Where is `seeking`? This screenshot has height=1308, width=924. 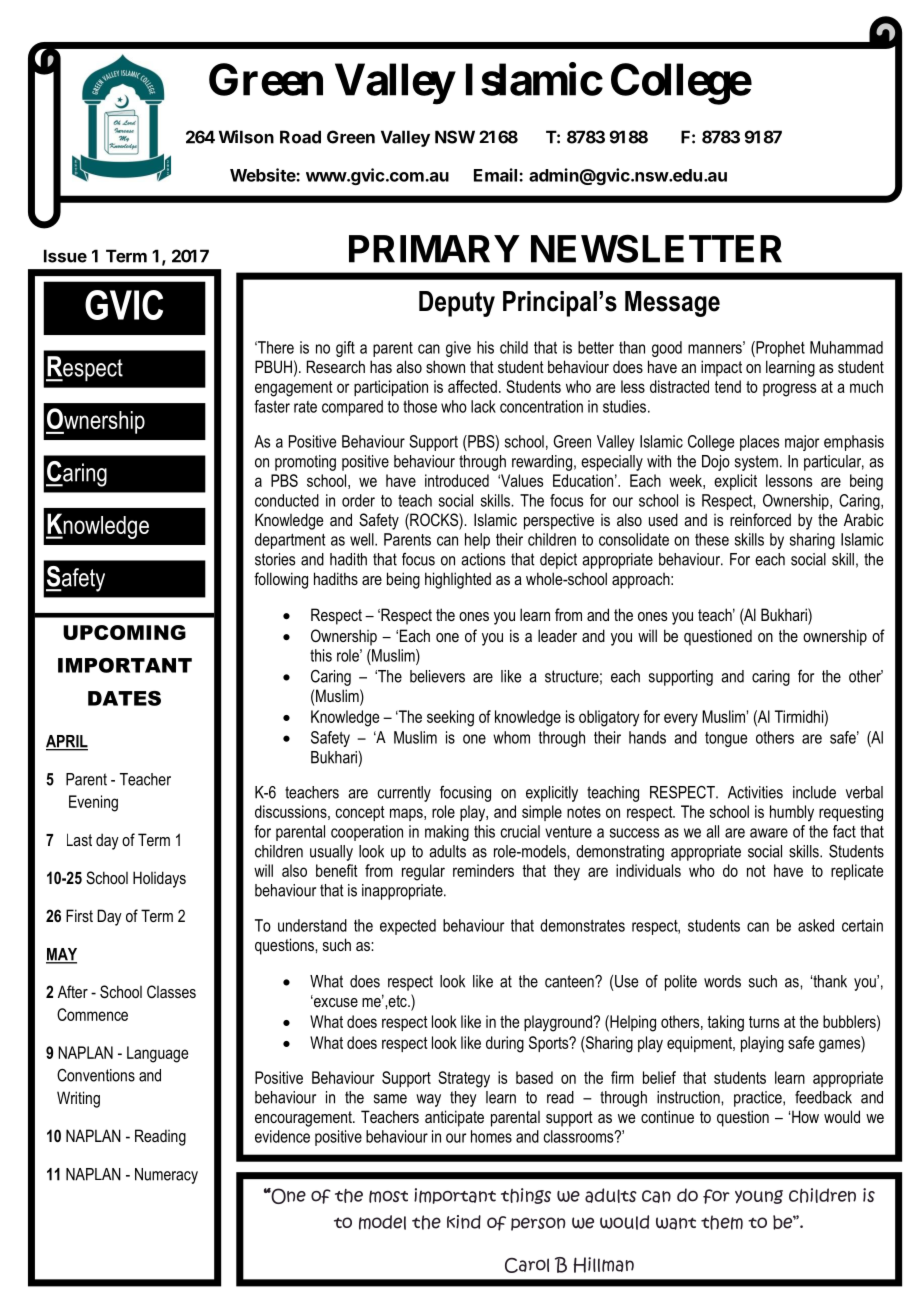 seeking is located at coordinates (450, 718).
